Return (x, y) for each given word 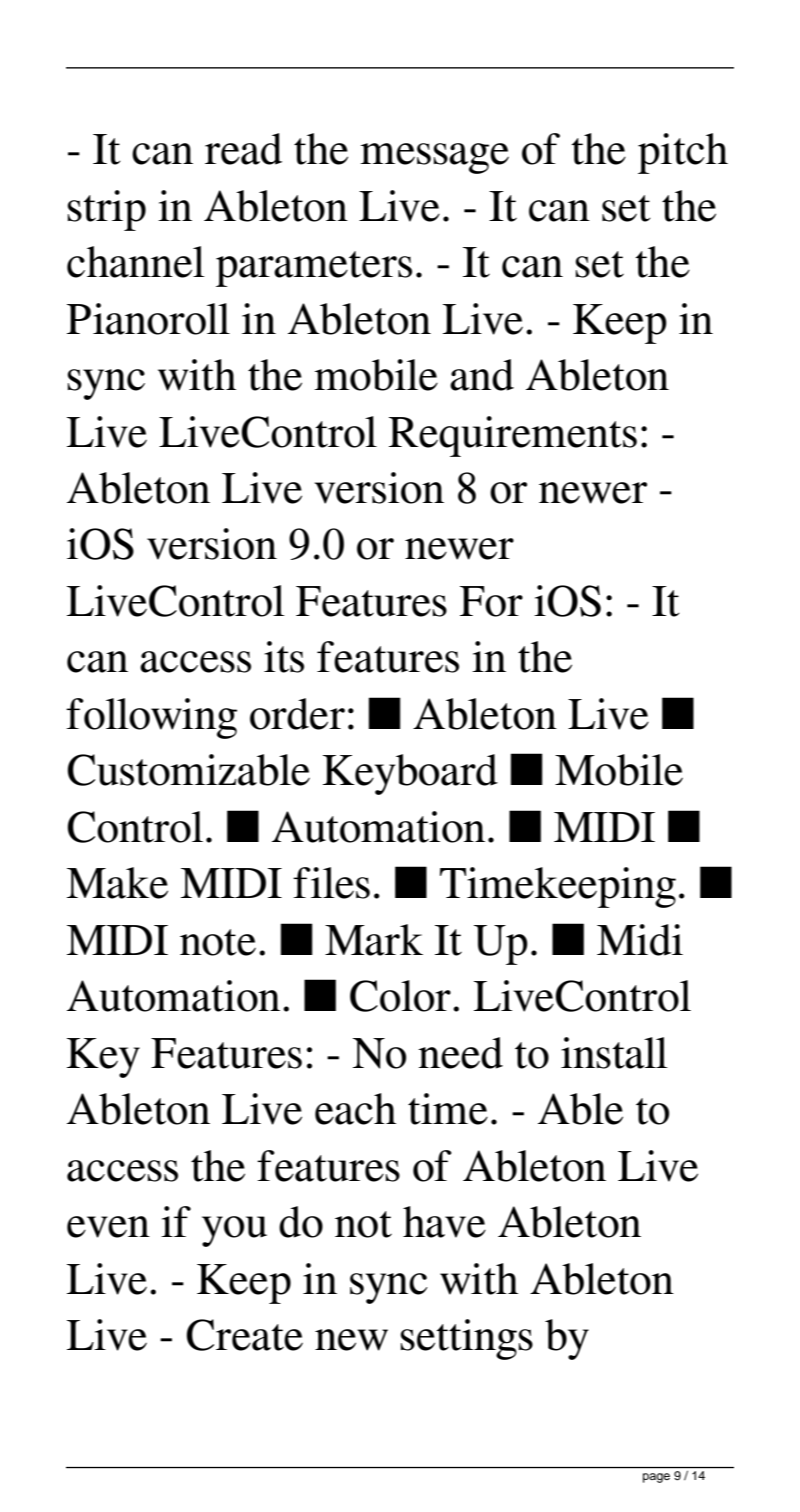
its (284, 657)
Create (244, 1335)
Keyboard (410, 774)
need (460, 1053)
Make (117, 883)
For (491, 601)
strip (106, 210)
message (434, 158)
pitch (683, 153)
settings (466, 1339)
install (614, 1053)
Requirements (513, 436)
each (355, 1109)
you (234, 1231)
